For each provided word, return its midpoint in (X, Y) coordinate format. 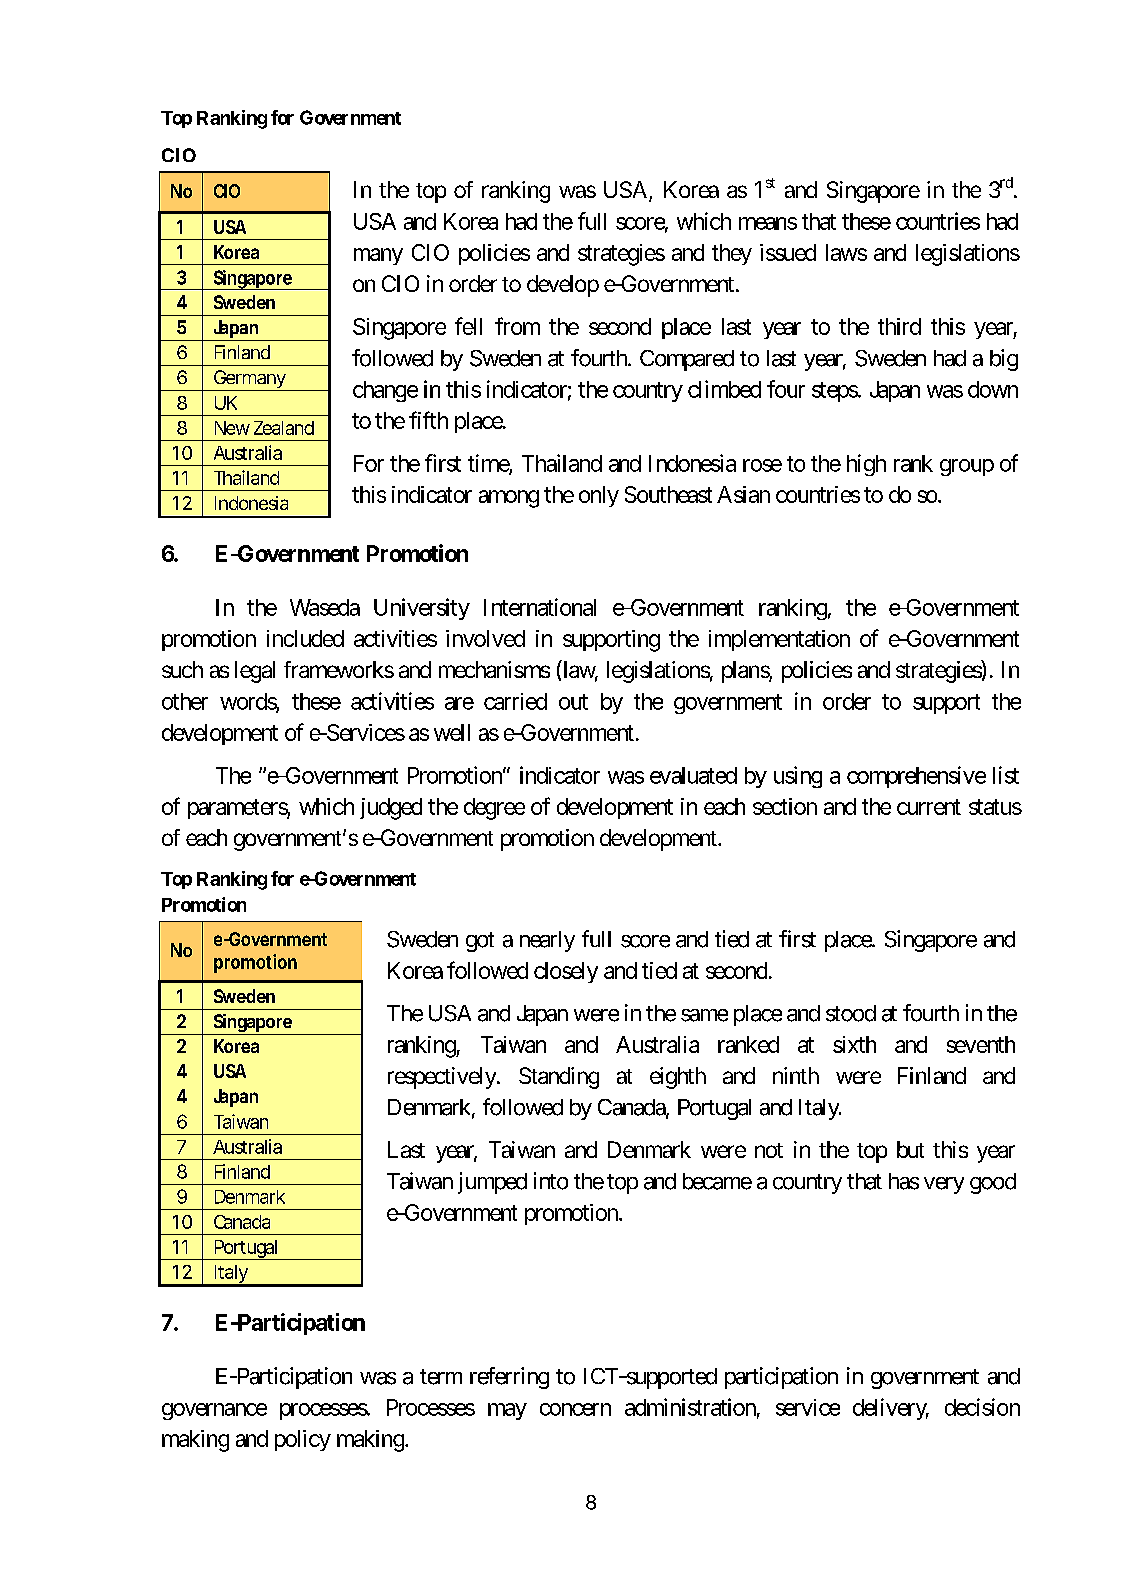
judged (391, 809)
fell (468, 326)
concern (575, 1409)
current (929, 807)
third (899, 326)
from (517, 326)
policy (303, 1440)
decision (982, 1407)
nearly (547, 941)
